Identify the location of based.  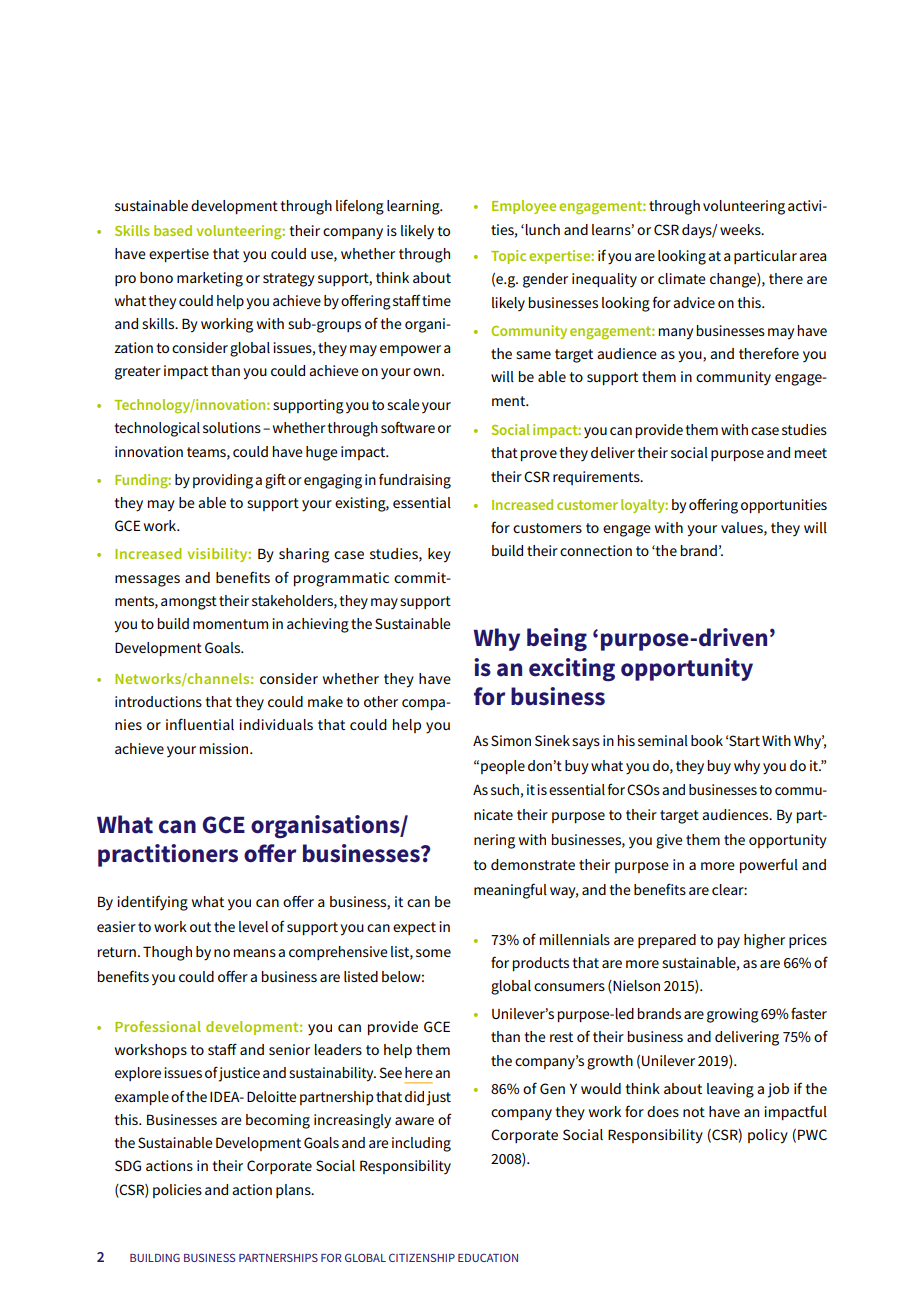
(173, 230).
